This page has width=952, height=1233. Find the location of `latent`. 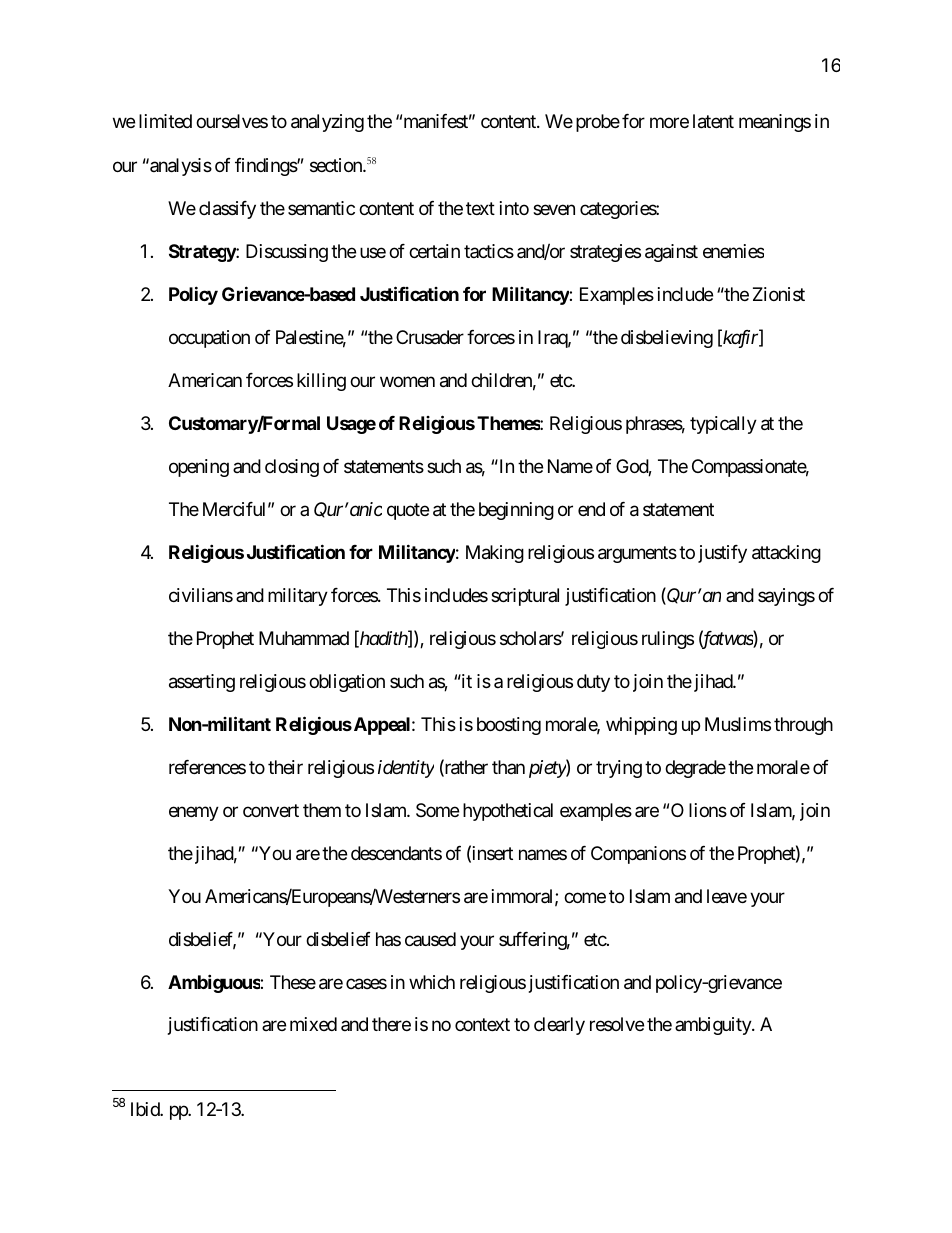

latent is located at coordinates (713, 121).
